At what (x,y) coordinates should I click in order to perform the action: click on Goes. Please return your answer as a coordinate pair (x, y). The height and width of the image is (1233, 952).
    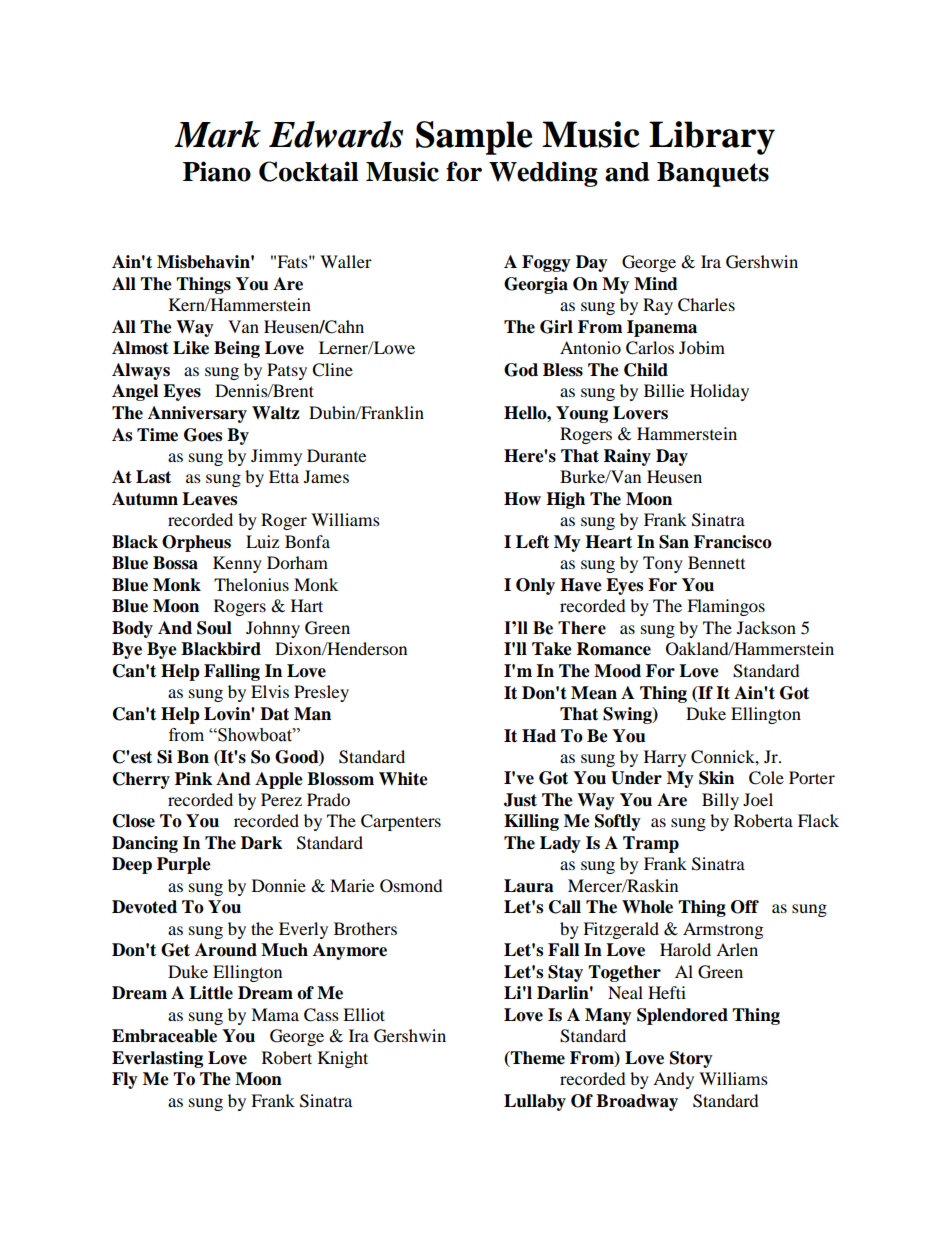
    Looking at the image, I should click on (203, 435).
